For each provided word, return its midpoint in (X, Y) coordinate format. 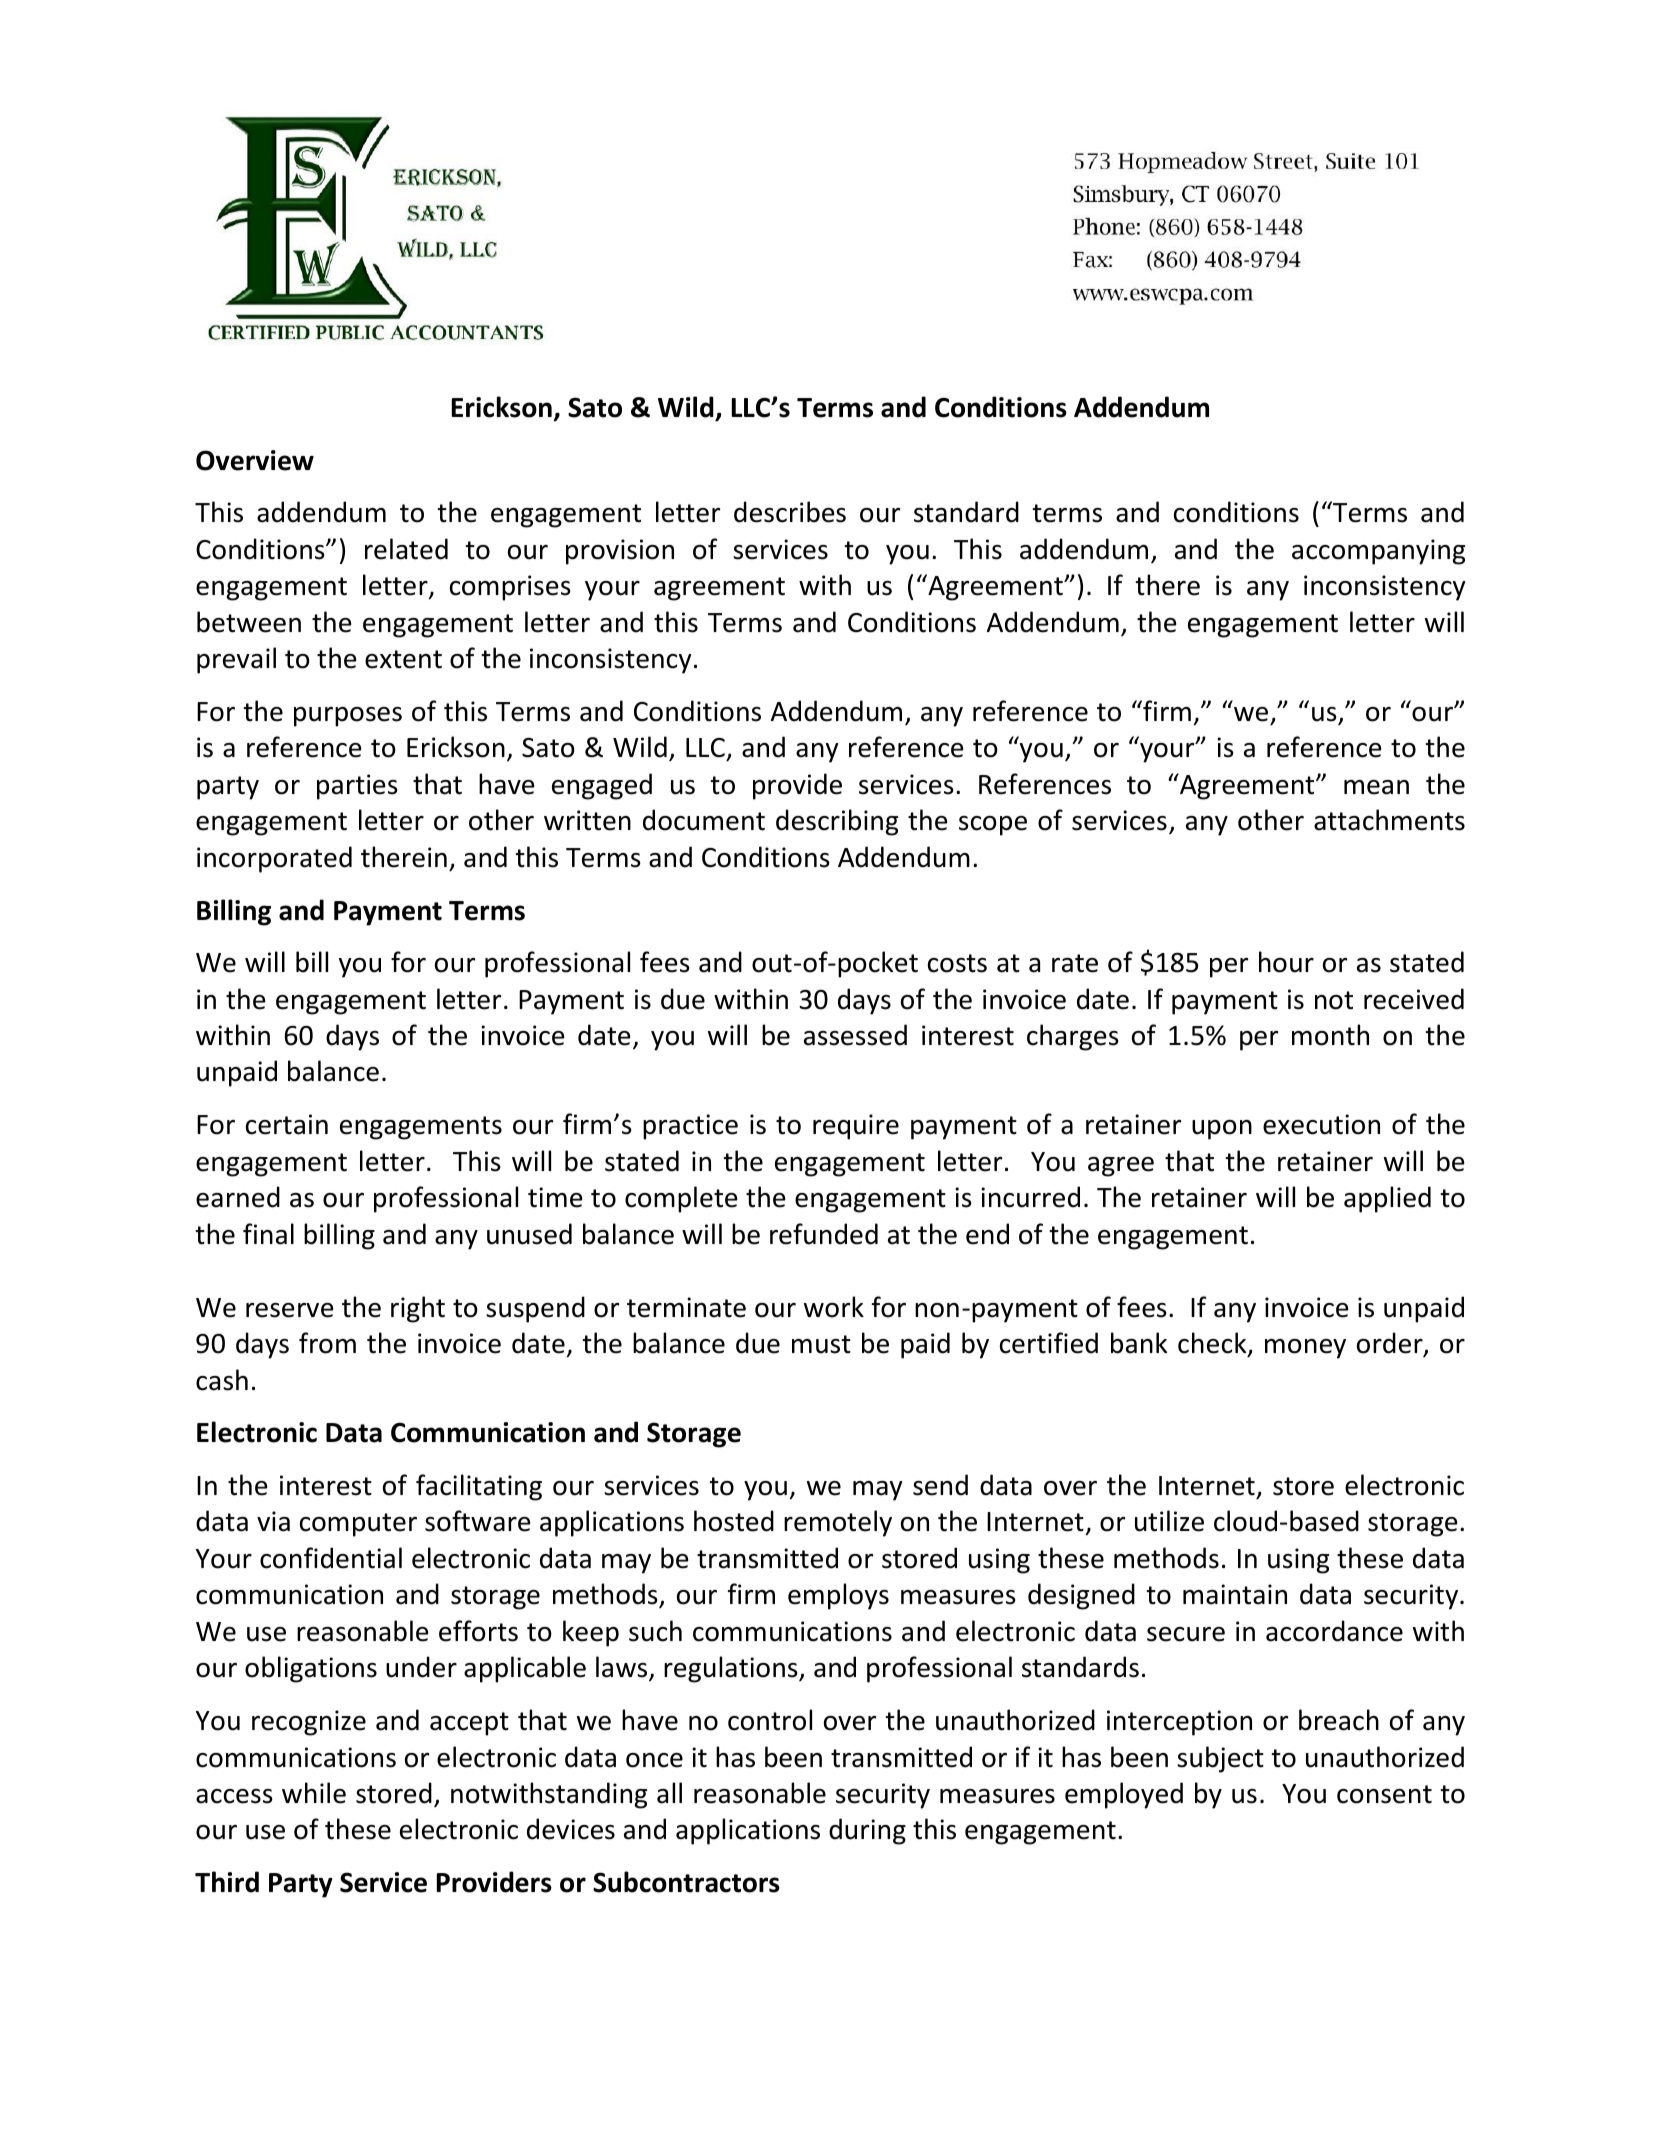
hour (1286, 962)
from (327, 1343)
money (1305, 1349)
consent (1384, 1794)
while (314, 1793)
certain (287, 1124)
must (821, 1344)
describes (790, 512)
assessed (855, 1035)
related (406, 549)
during (867, 1831)
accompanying (1378, 552)
